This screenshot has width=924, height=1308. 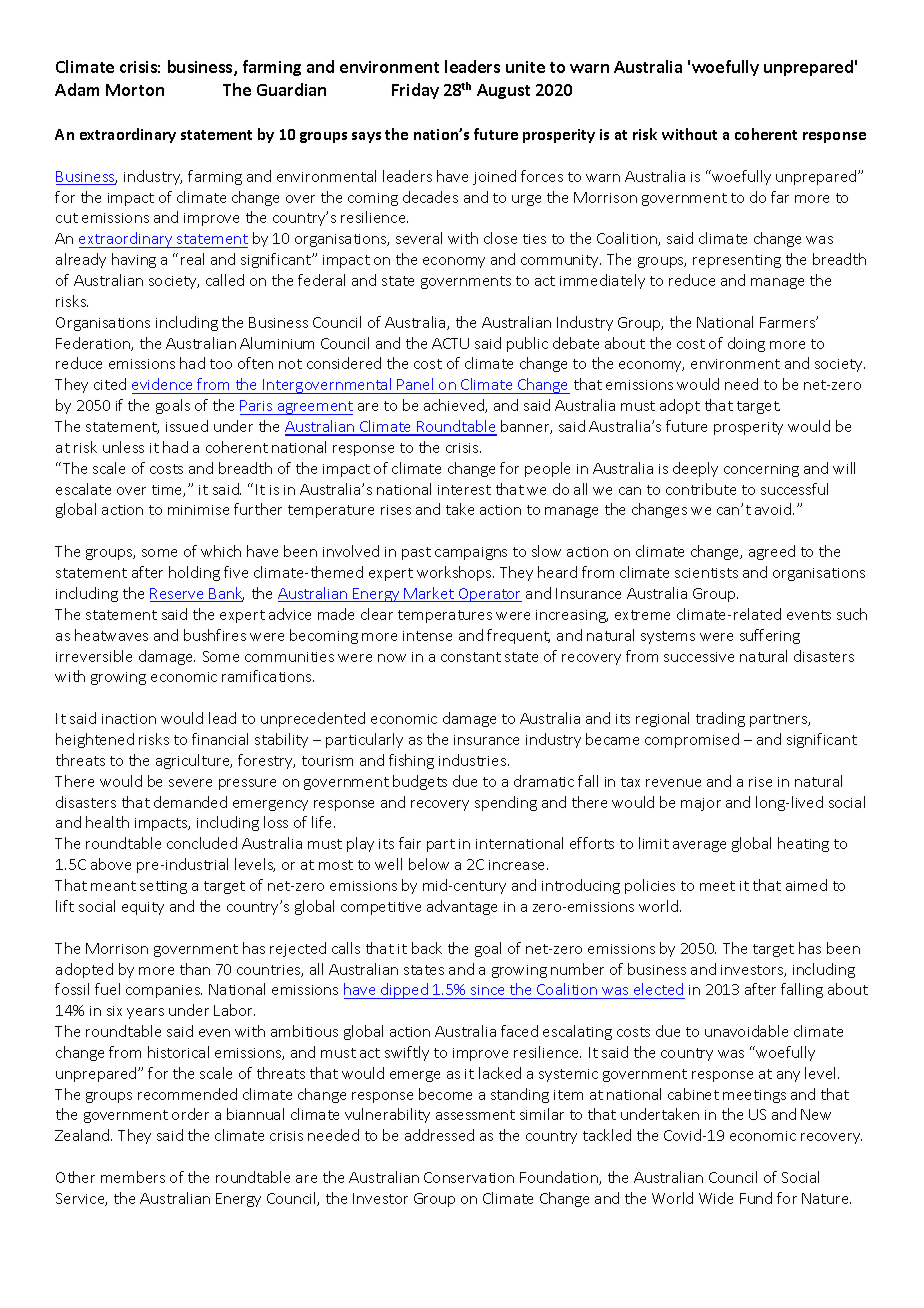 I want to click on aimed, so click(x=806, y=885).
